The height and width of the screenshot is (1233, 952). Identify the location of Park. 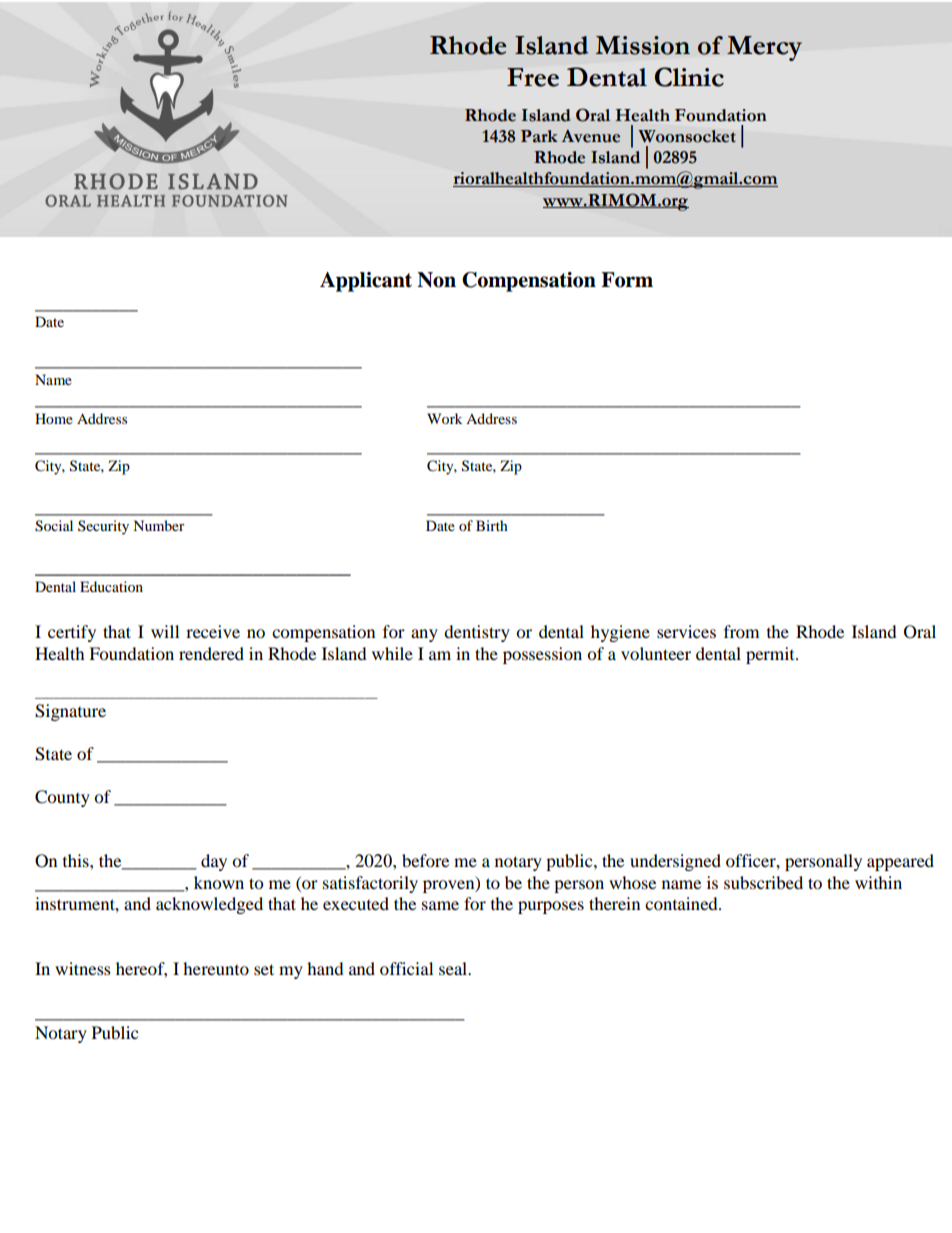
(539, 136).
